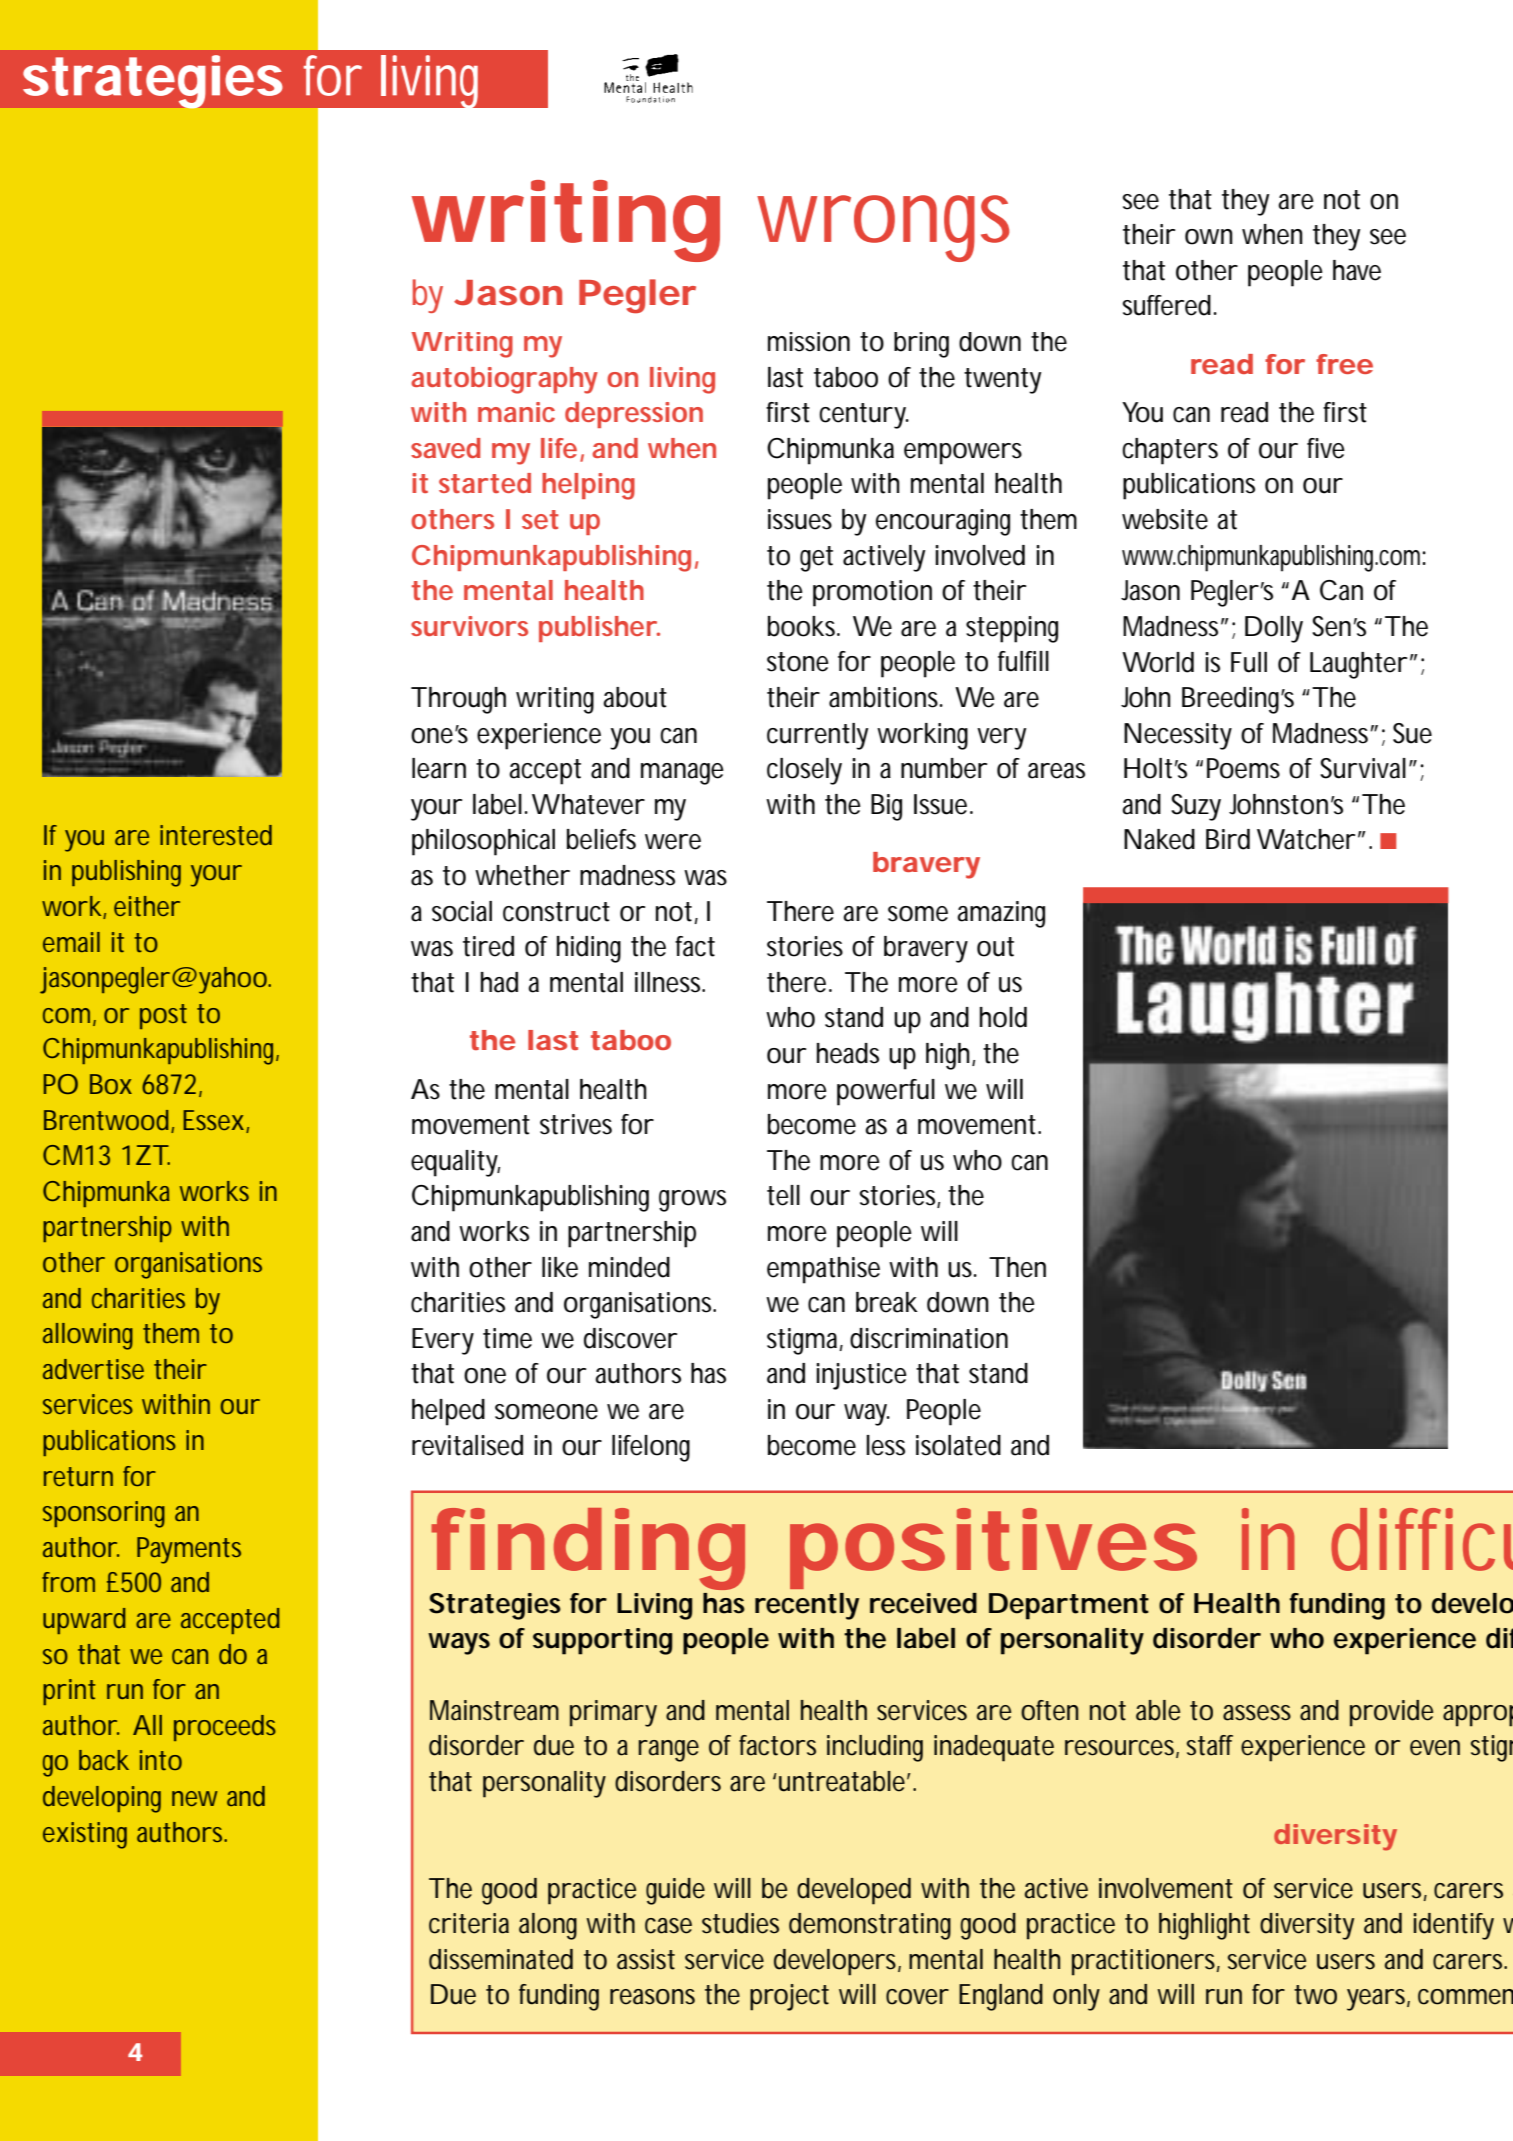  Describe the element at coordinates (1003, 1017) in the screenshot. I see `hold` at that location.
